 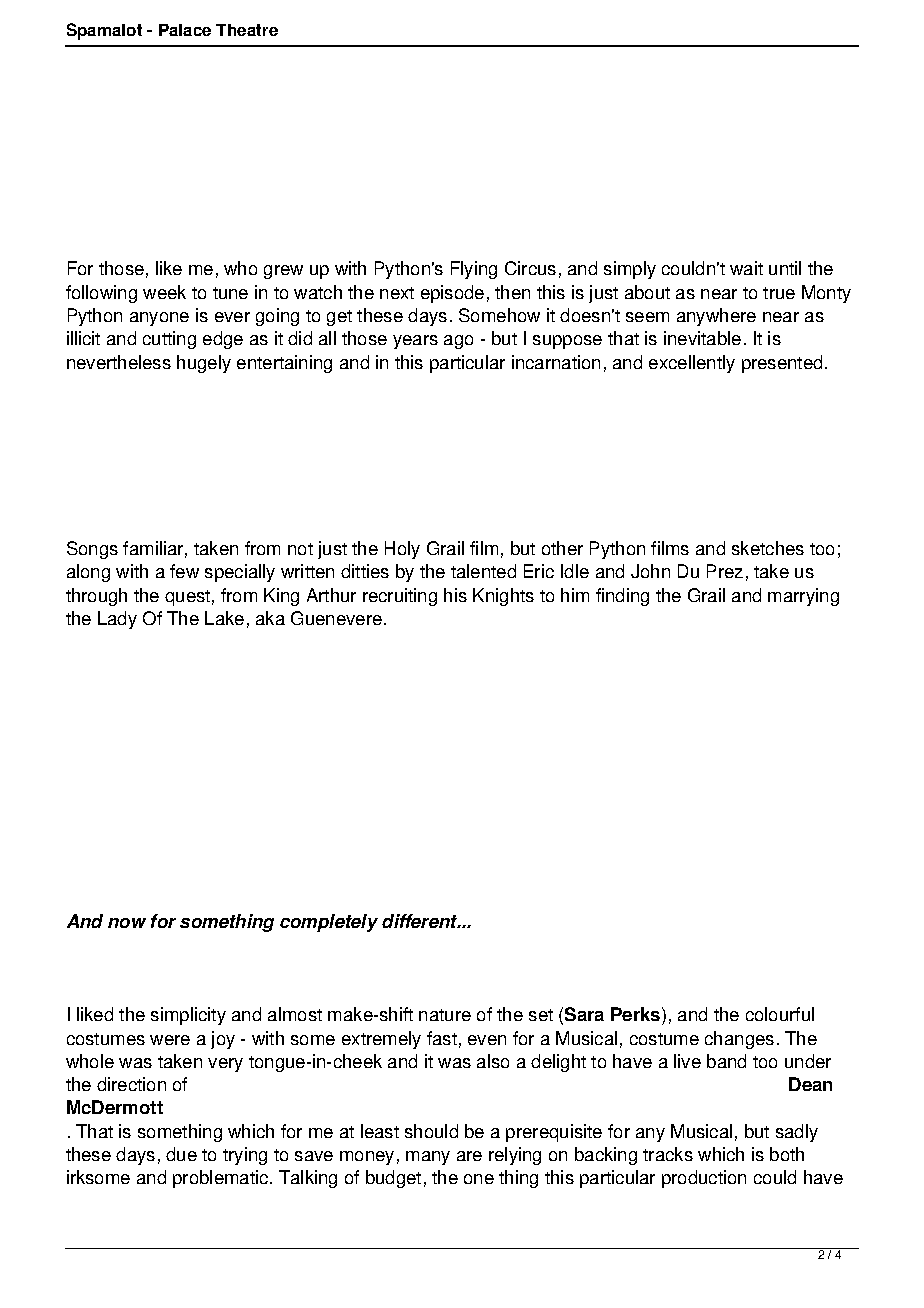 I want to click on Palace, so click(x=185, y=30).
